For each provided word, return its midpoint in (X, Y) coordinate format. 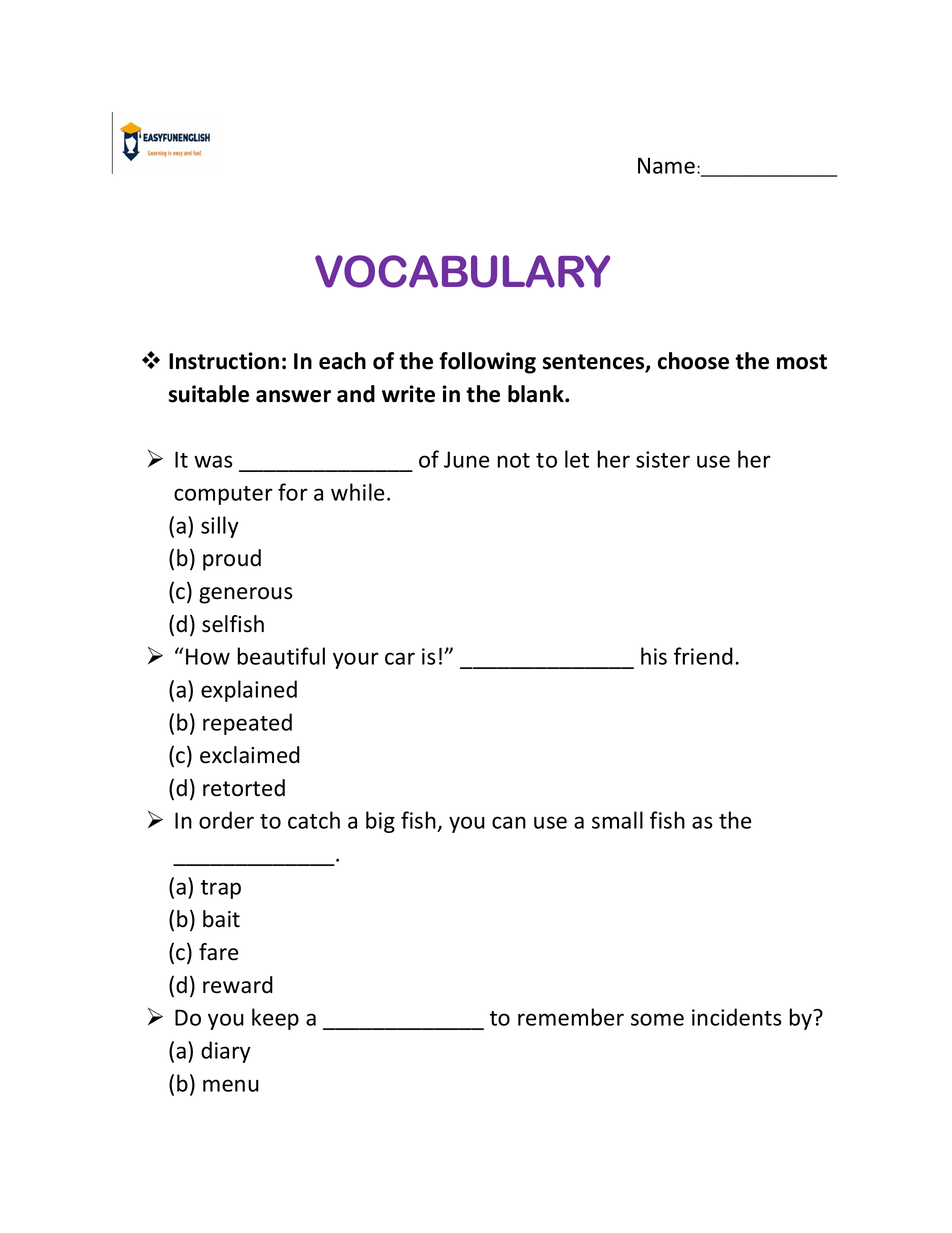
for (293, 492)
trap (221, 889)
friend (703, 656)
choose (693, 361)
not (514, 460)
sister (663, 459)
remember (571, 1017)
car (400, 658)
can (509, 822)
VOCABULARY (462, 271)
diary (226, 1052)
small (617, 820)
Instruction (224, 361)
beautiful (281, 656)
